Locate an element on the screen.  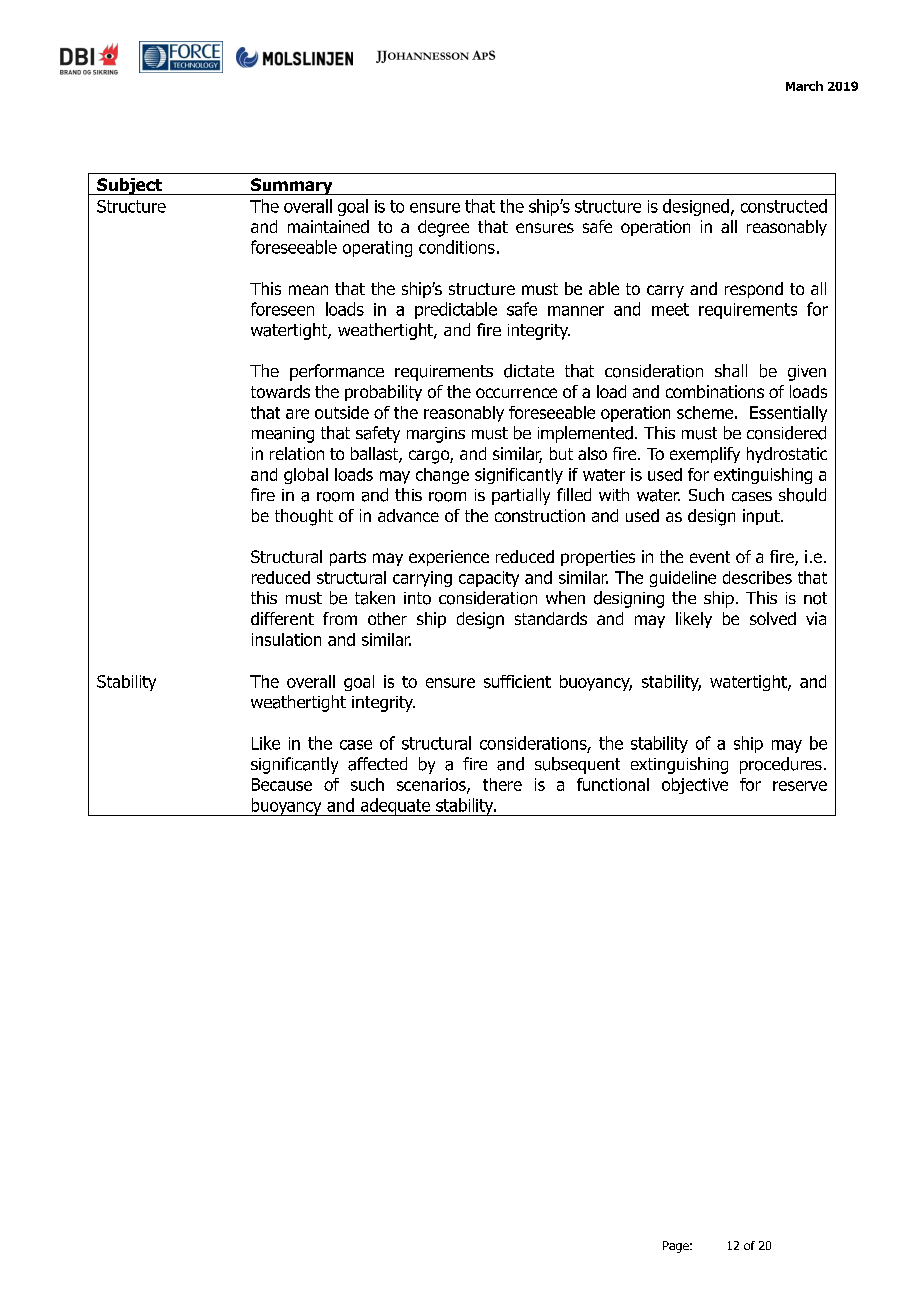
objective is located at coordinates (695, 786).
